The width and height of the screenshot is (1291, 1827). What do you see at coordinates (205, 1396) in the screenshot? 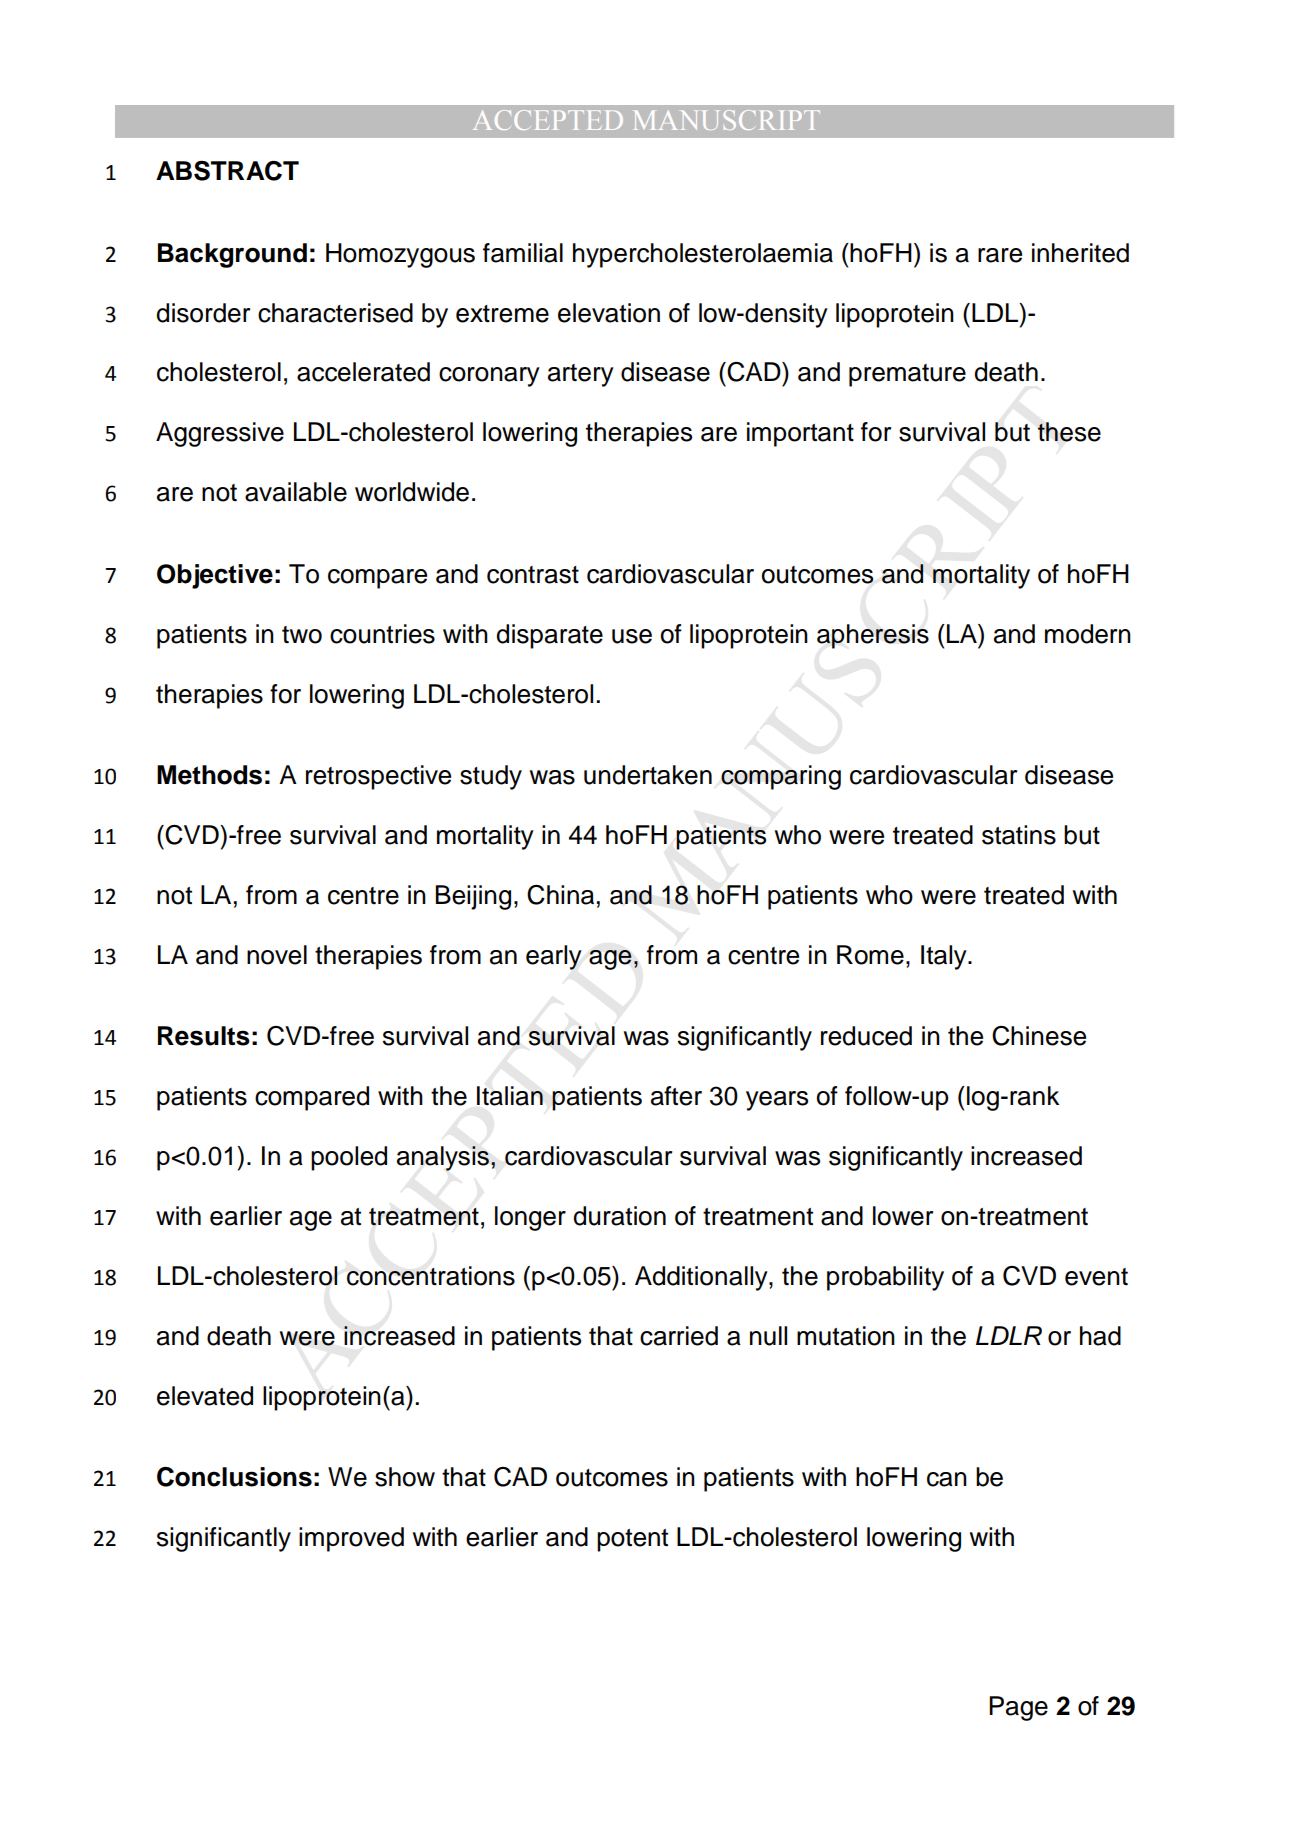
I see `elevated` at bounding box center [205, 1396].
